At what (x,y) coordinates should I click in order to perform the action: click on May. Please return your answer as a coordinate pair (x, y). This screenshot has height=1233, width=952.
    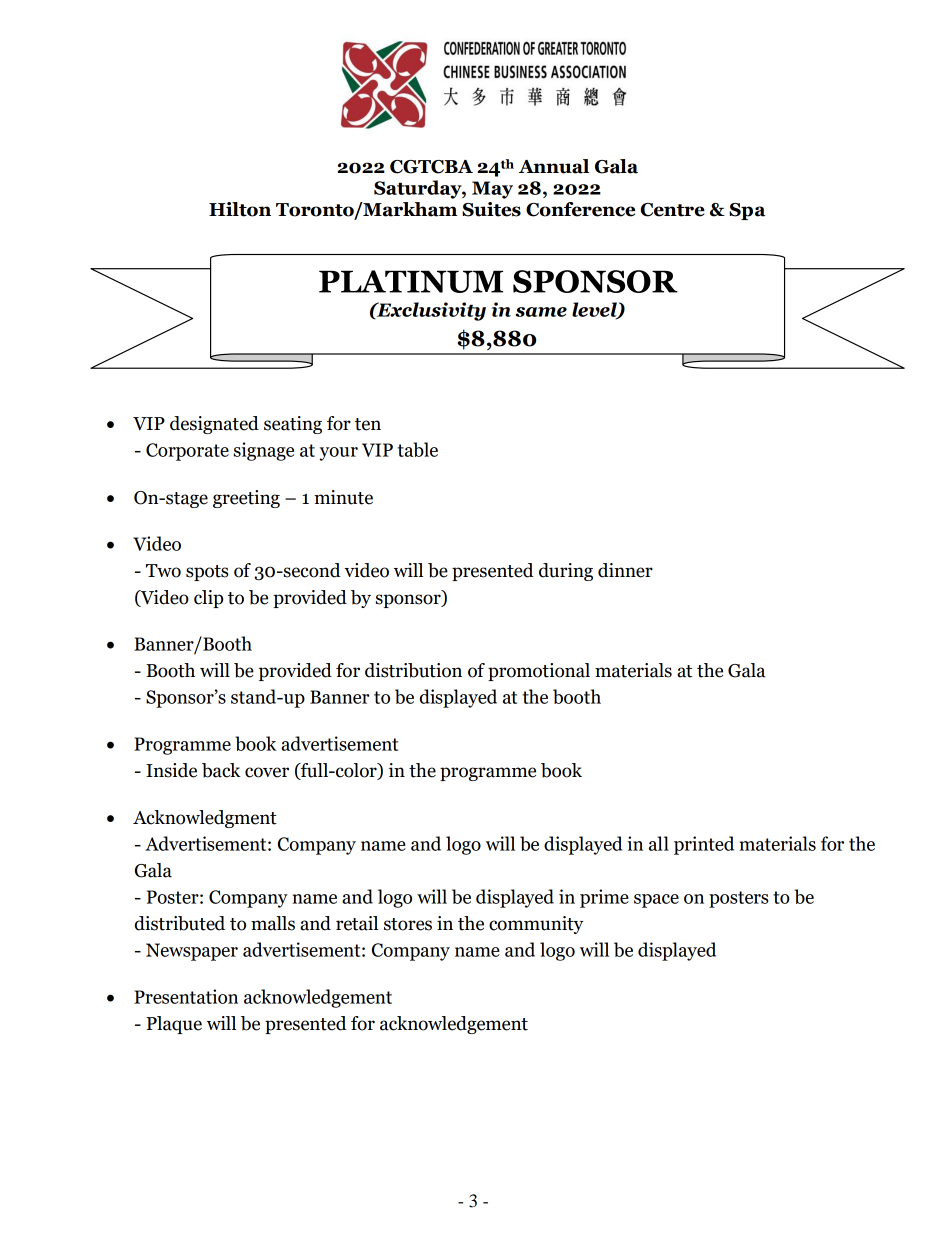
    Looking at the image, I should click on (492, 190).
